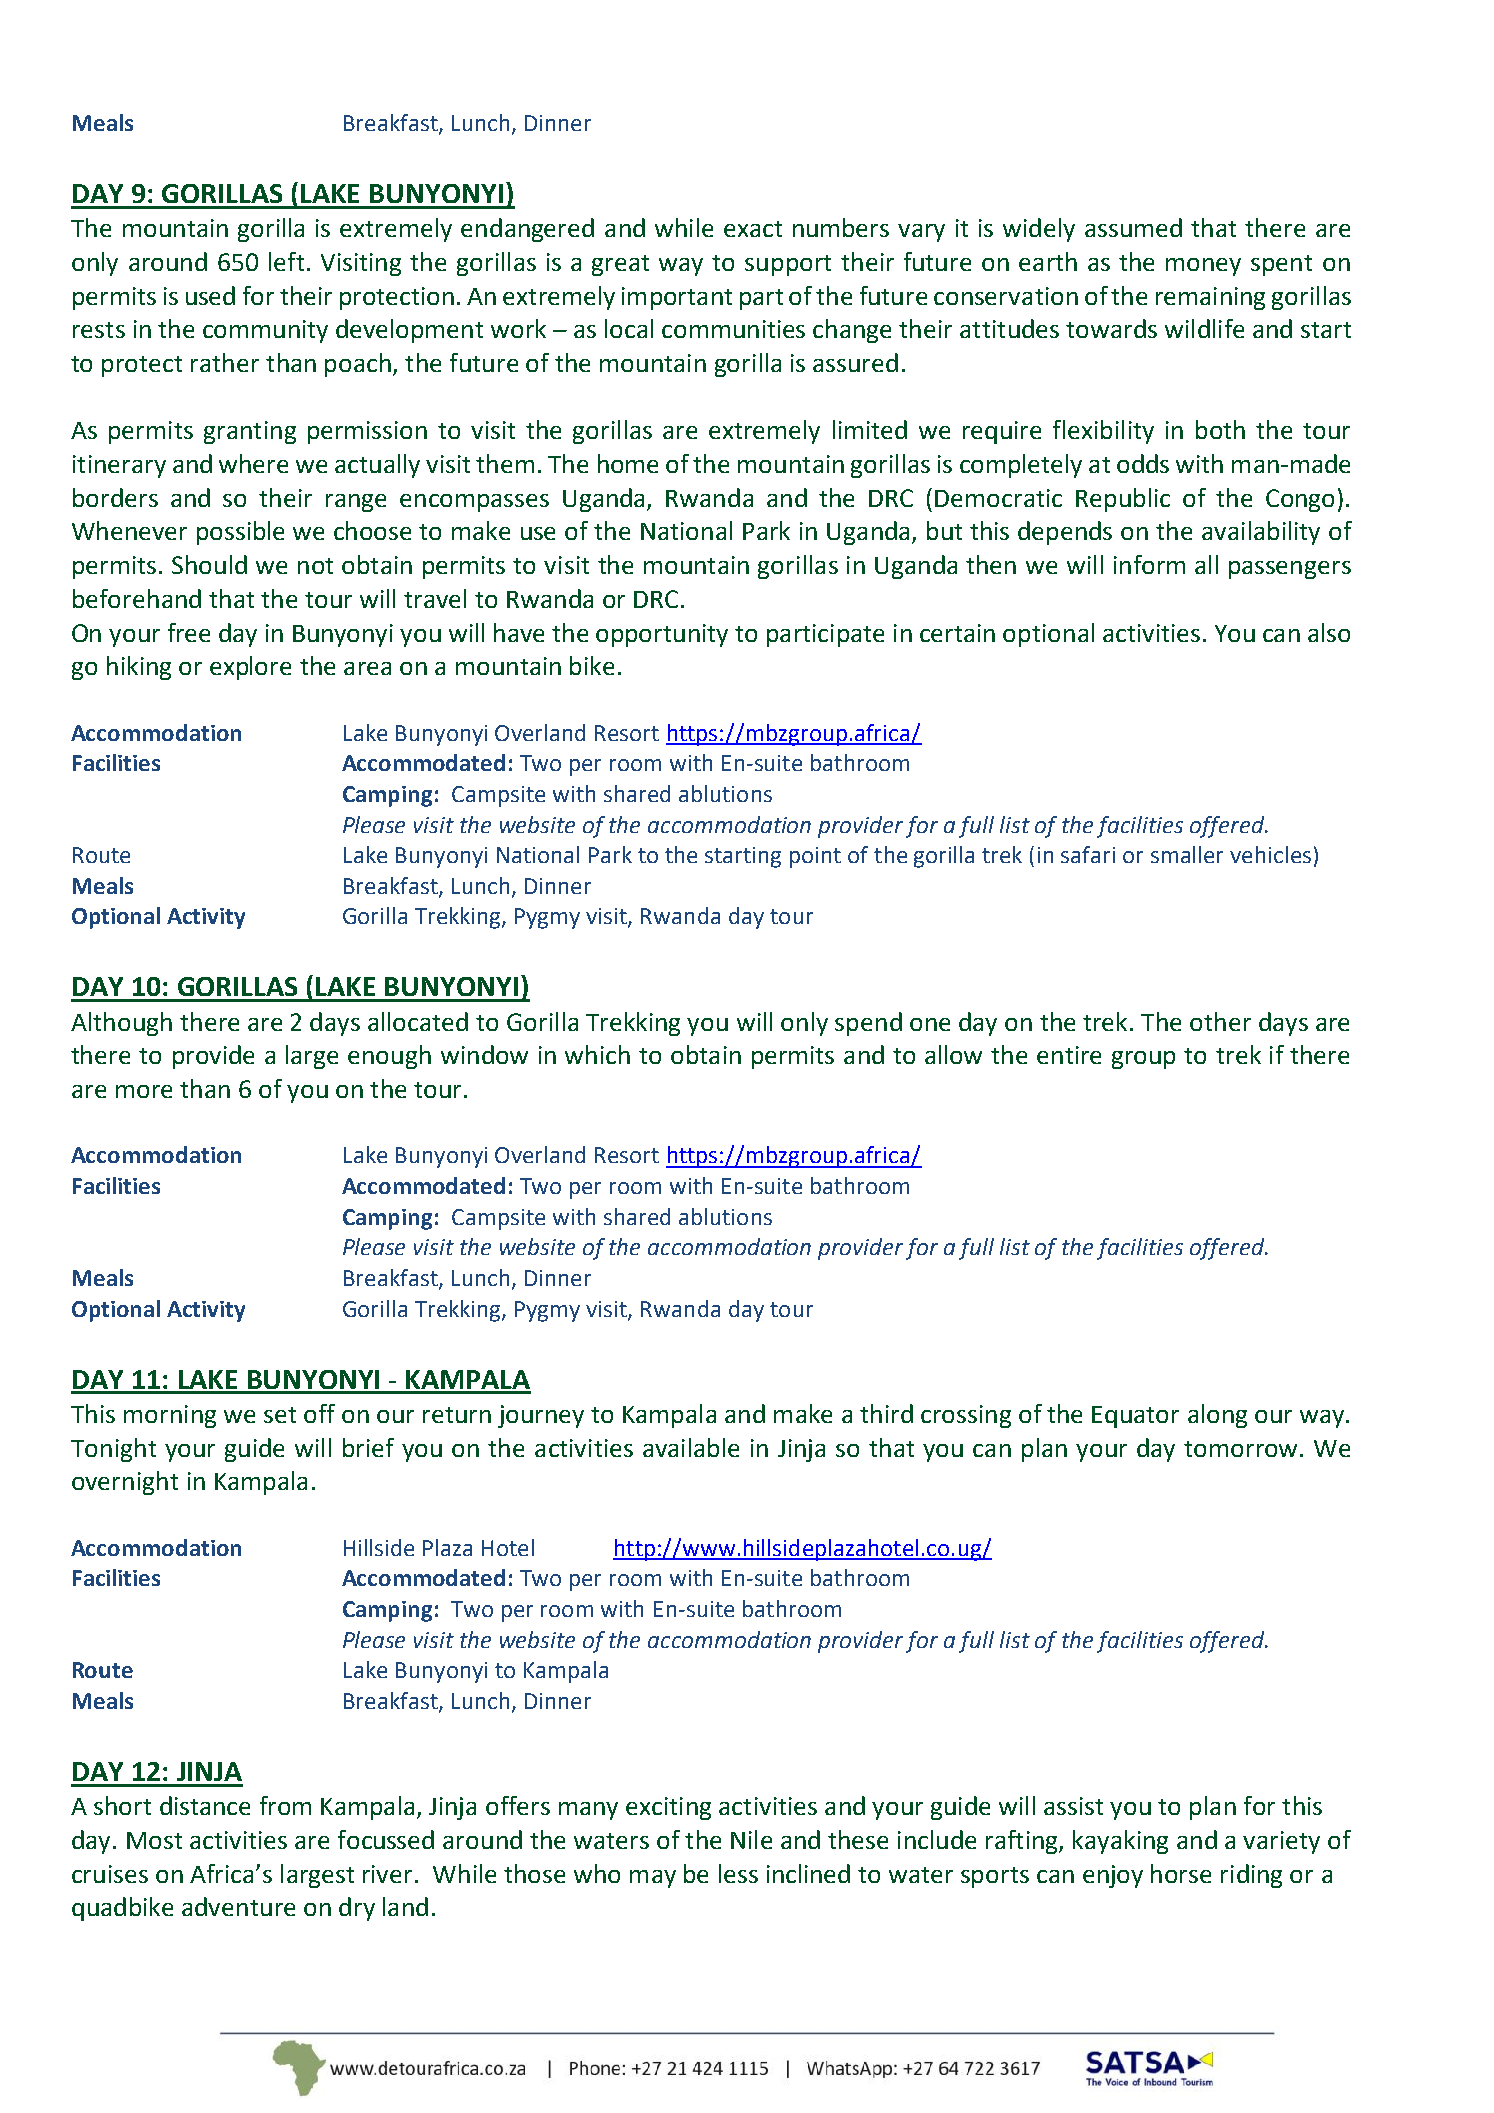 This screenshot has width=1494, height=2113. I want to click on explore, so click(250, 668).
